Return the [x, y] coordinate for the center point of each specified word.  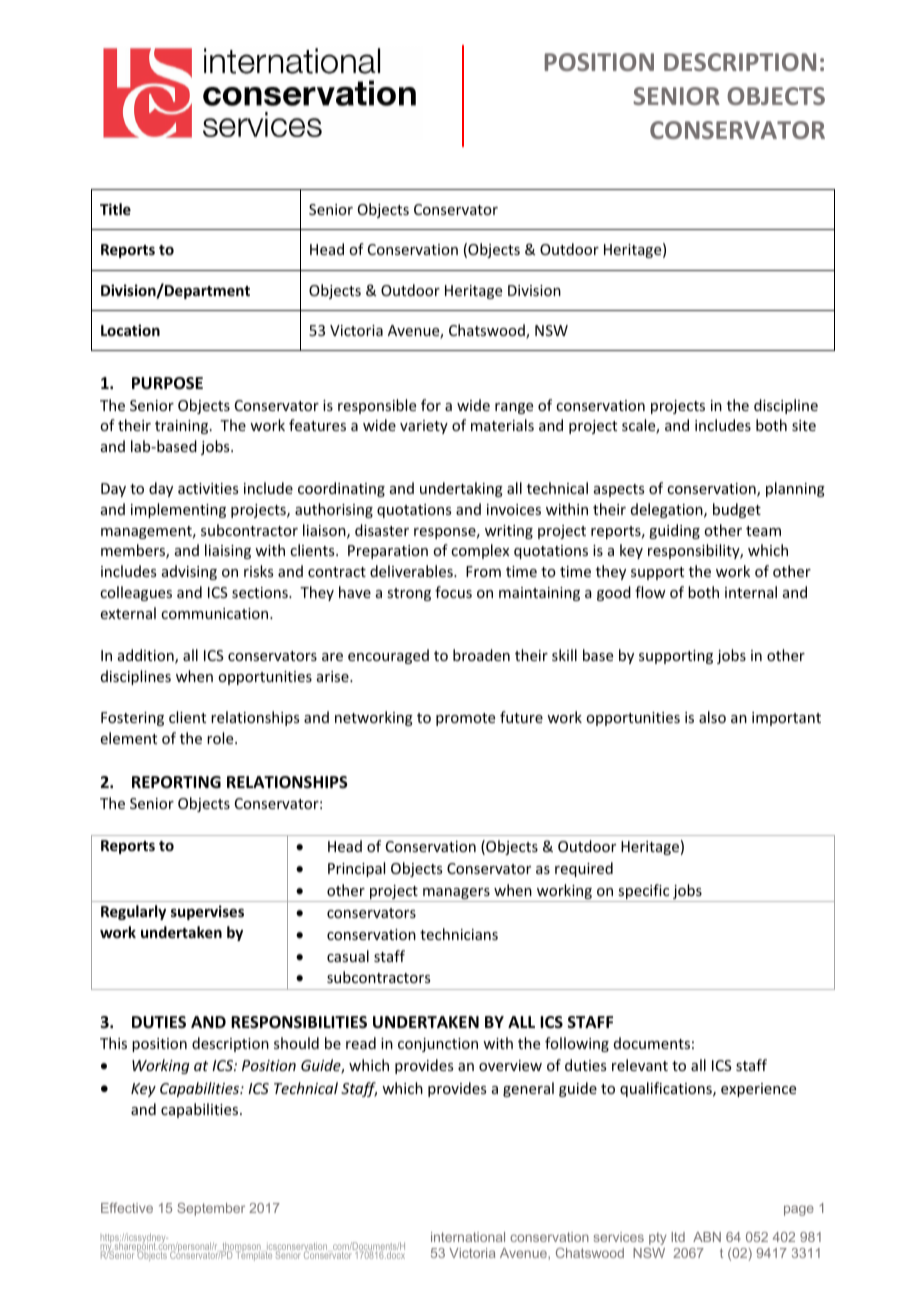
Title [115, 209]
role [221, 738]
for [431, 405]
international [468, 1237]
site [804, 425]
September [211, 1209]
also [712, 717]
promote [465, 719]
